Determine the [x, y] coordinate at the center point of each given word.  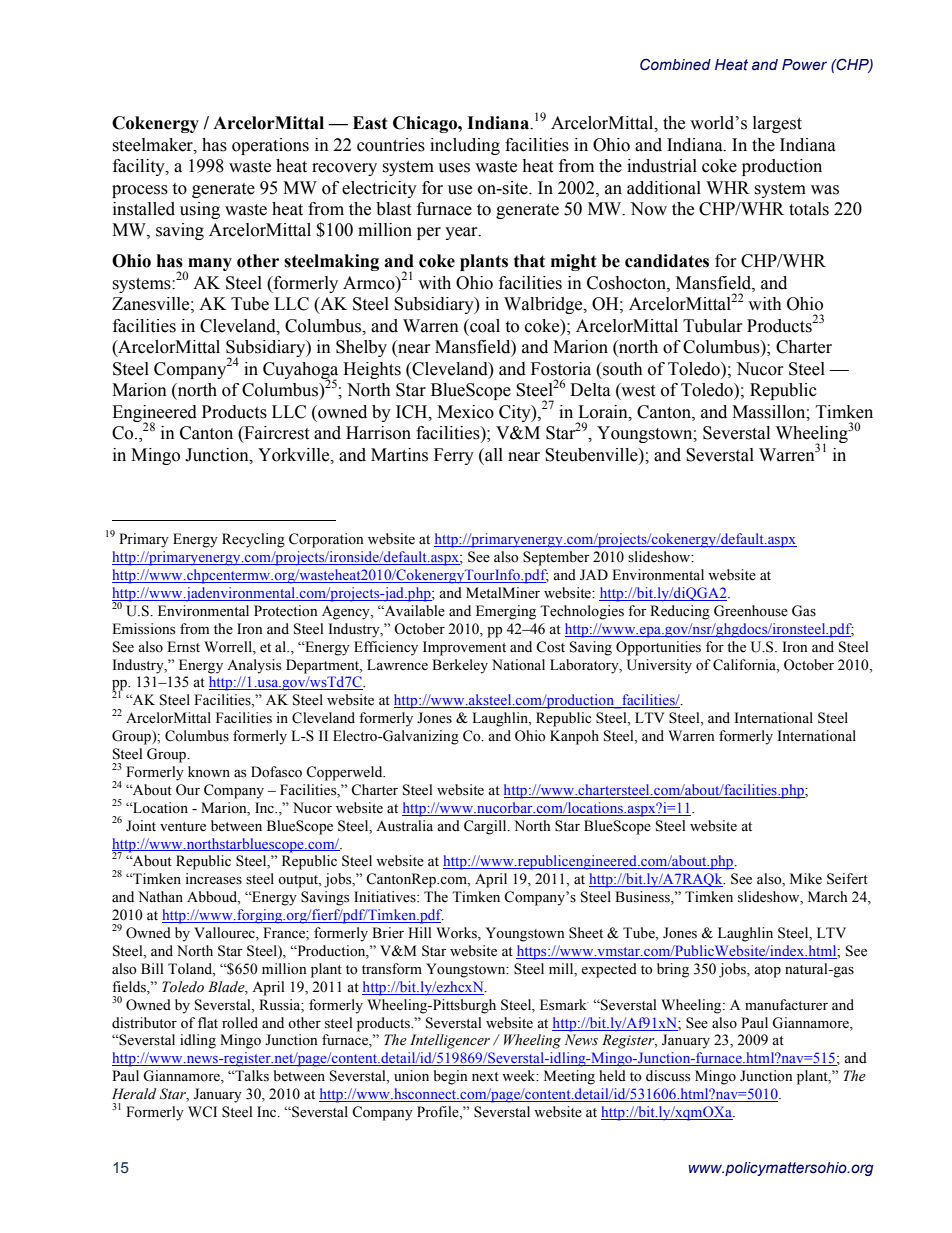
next [485, 1077]
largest [777, 124]
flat [208, 1022]
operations [270, 146]
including [465, 146]
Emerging [506, 612]
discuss [668, 1076]
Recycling [253, 540]
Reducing [680, 612]
